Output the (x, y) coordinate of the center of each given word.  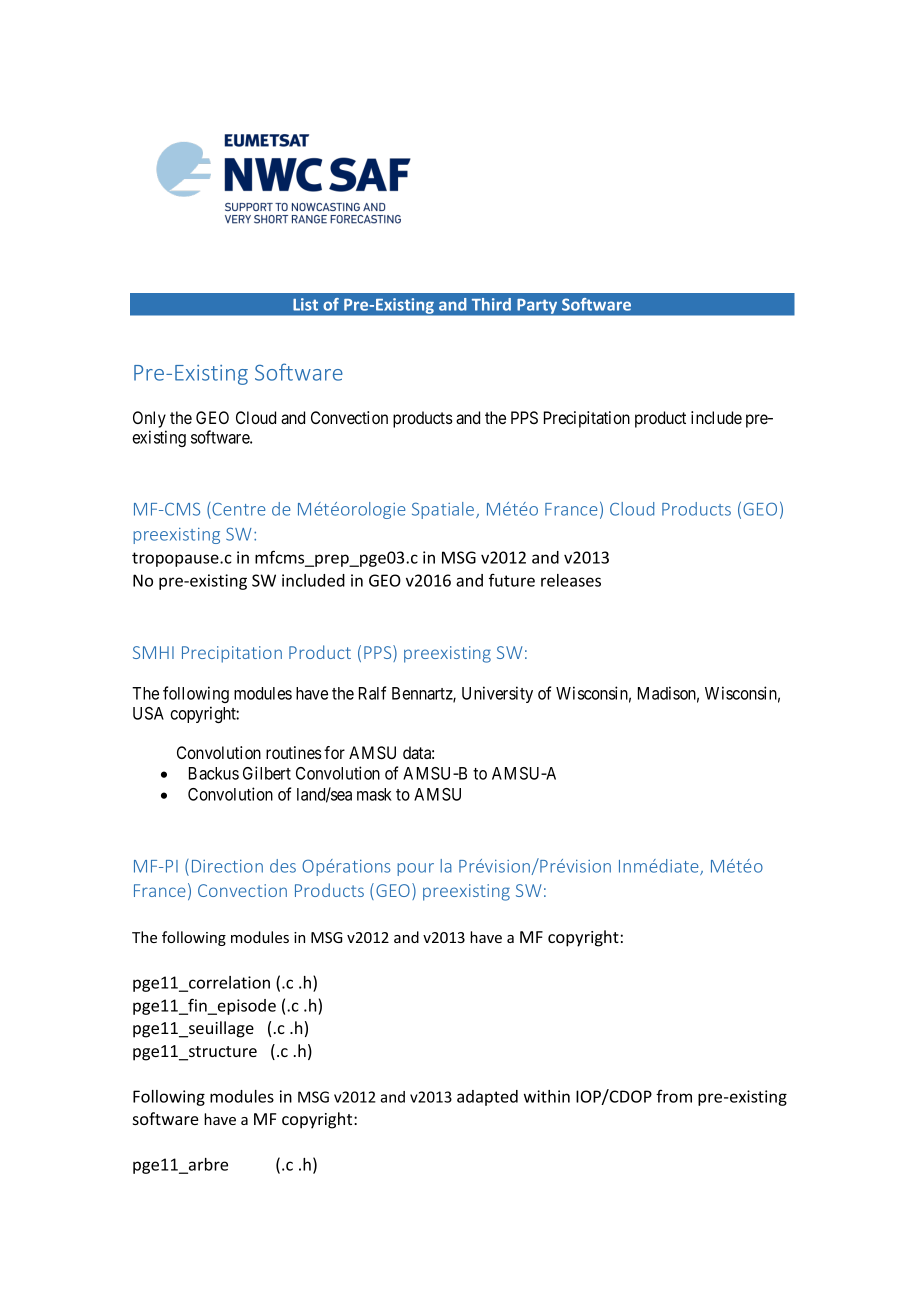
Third (491, 304)
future (512, 580)
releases (571, 580)
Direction (227, 866)
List (305, 304)
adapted (487, 1098)
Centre (238, 509)
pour (415, 869)
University (497, 694)
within (547, 1096)
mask (374, 794)
